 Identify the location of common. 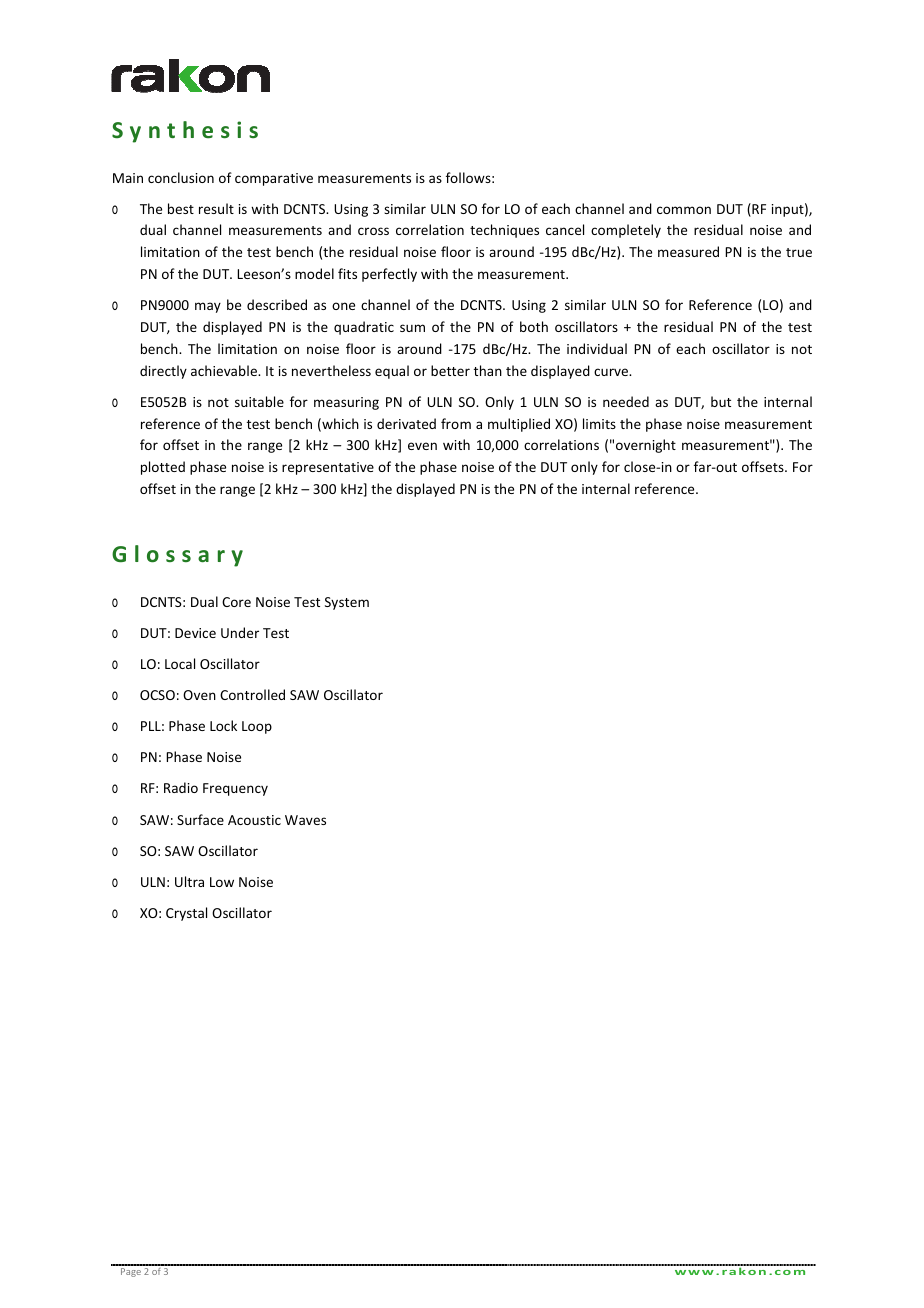
(684, 210).
